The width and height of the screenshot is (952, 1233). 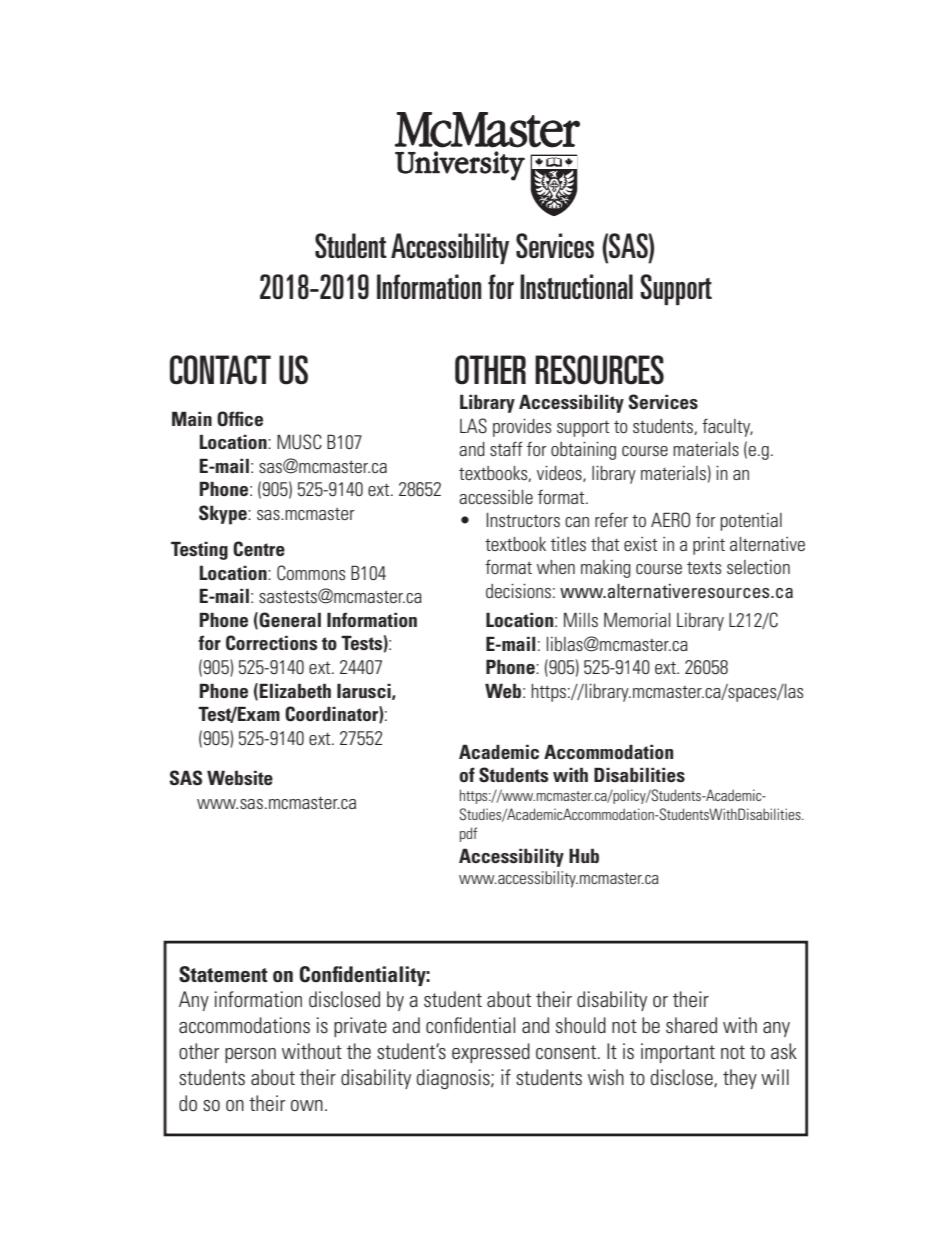 I want to click on Skype, so click(x=224, y=515).
